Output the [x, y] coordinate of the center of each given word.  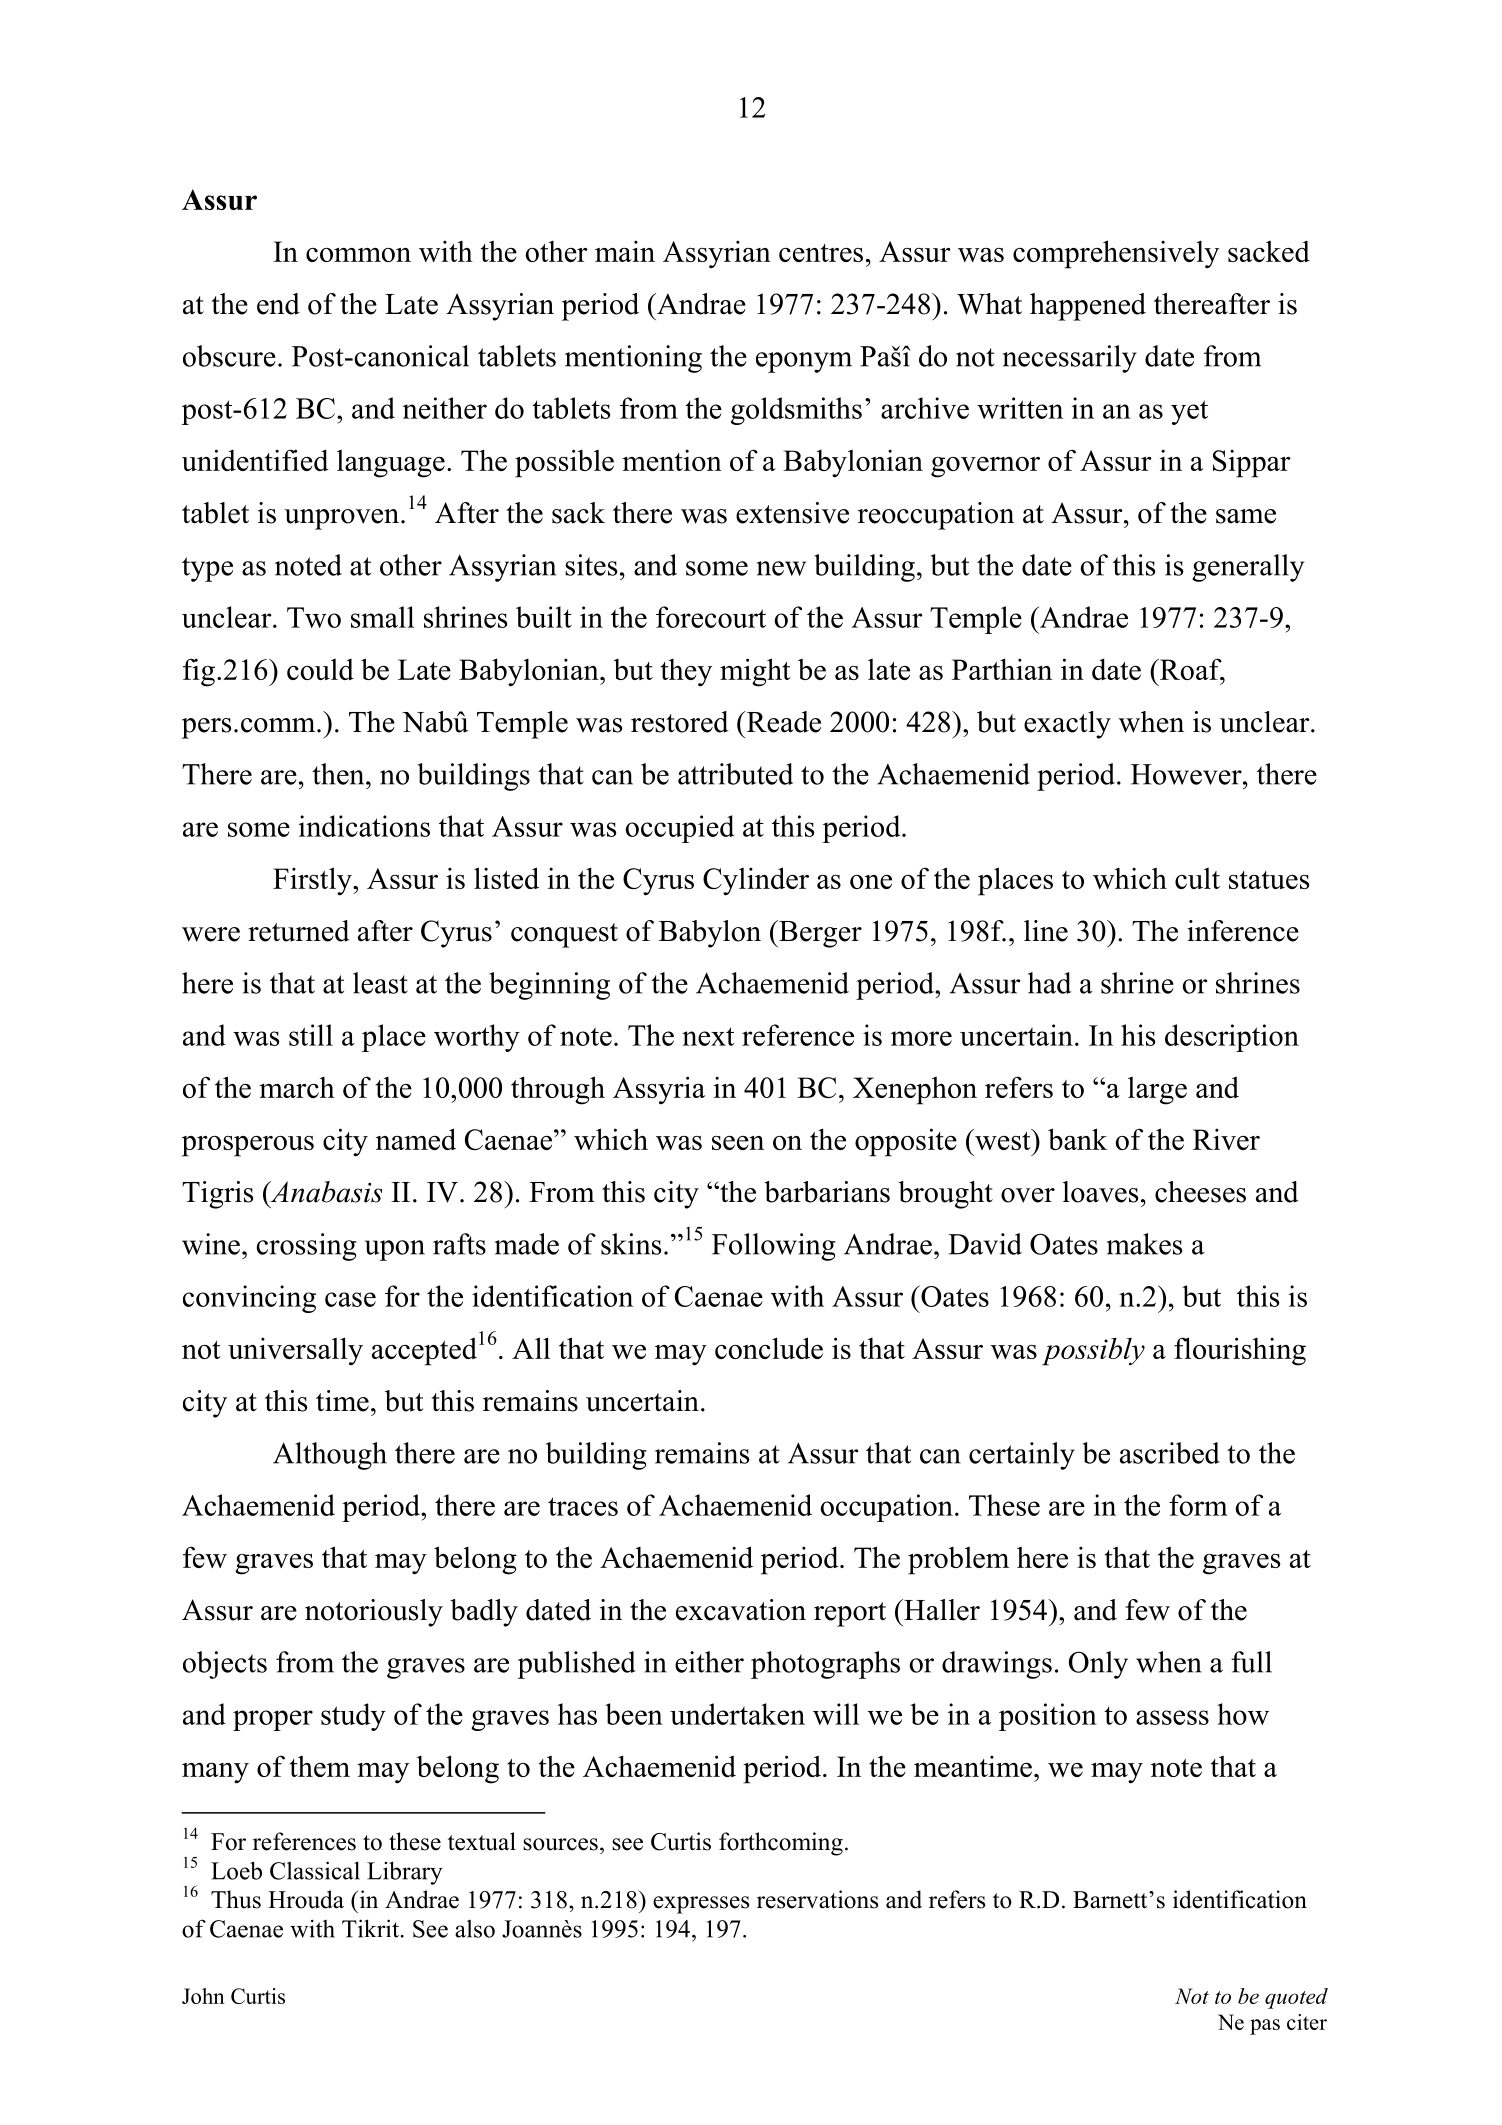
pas [1265, 2027]
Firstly [313, 881]
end [278, 304]
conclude [769, 1348]
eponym [804, 362]
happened [1088, 307]
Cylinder [756, 881]
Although [330, 1456]
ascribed [1170, 1453]
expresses [701, 1905]
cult [1197, 878]
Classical [315, 1870]
